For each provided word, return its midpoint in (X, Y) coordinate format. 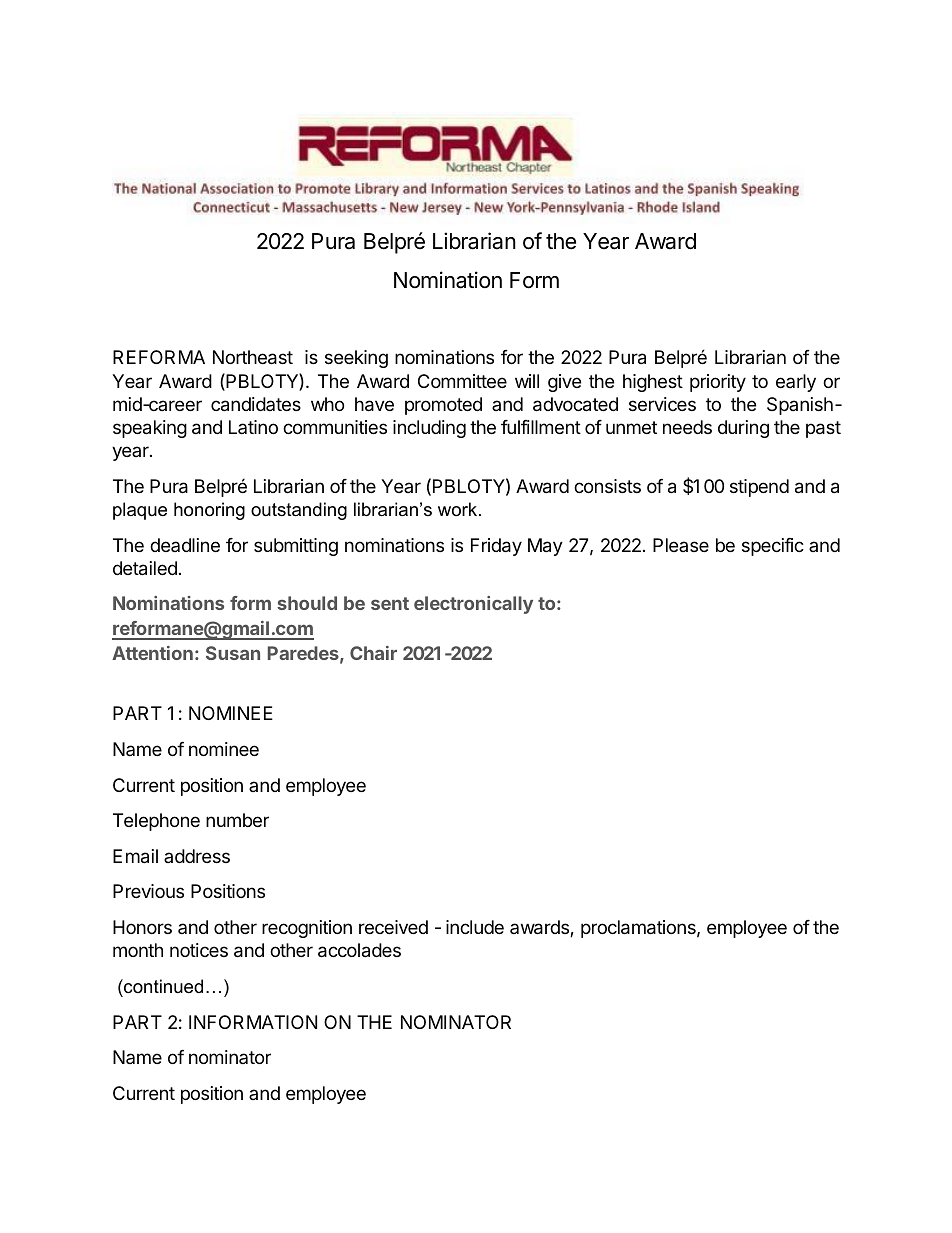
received (393, 927)
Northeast (253, 357)
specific (773, 547)
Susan (233, 653)
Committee (462, 381)
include (475, 927)
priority (718, 383)
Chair (373, 653)
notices (199, 950)
